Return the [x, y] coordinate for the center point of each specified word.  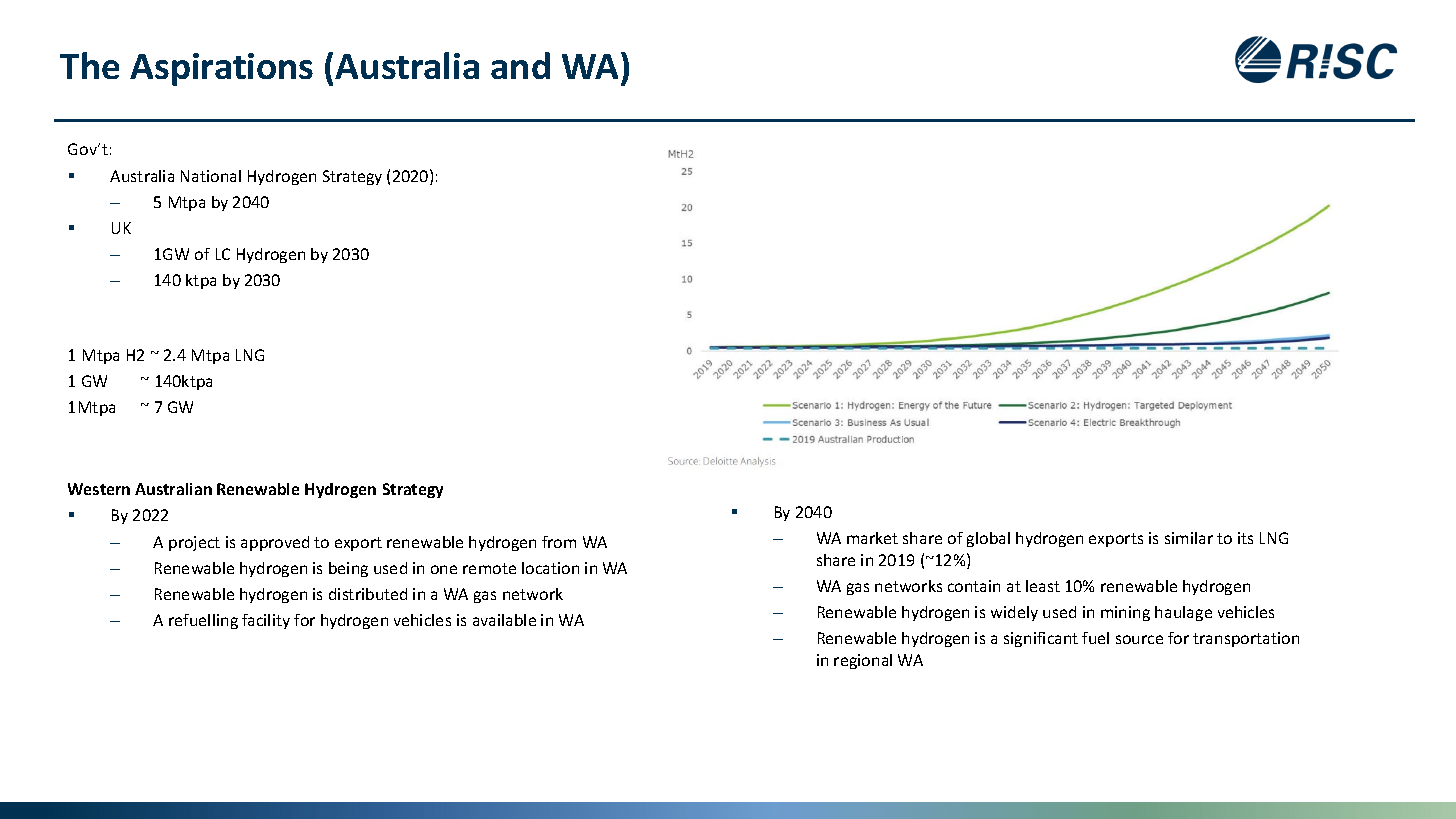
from [559, 542]
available [504, 620]
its [1245, 538]
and [520, 65]
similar [1189, 538]
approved [275, 543]
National [211, 176]
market [872, 538]
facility [266, 621]
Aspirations [221, 69]
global [988, 539]
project [194, 543]
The [89, 65]
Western [99, 489]
